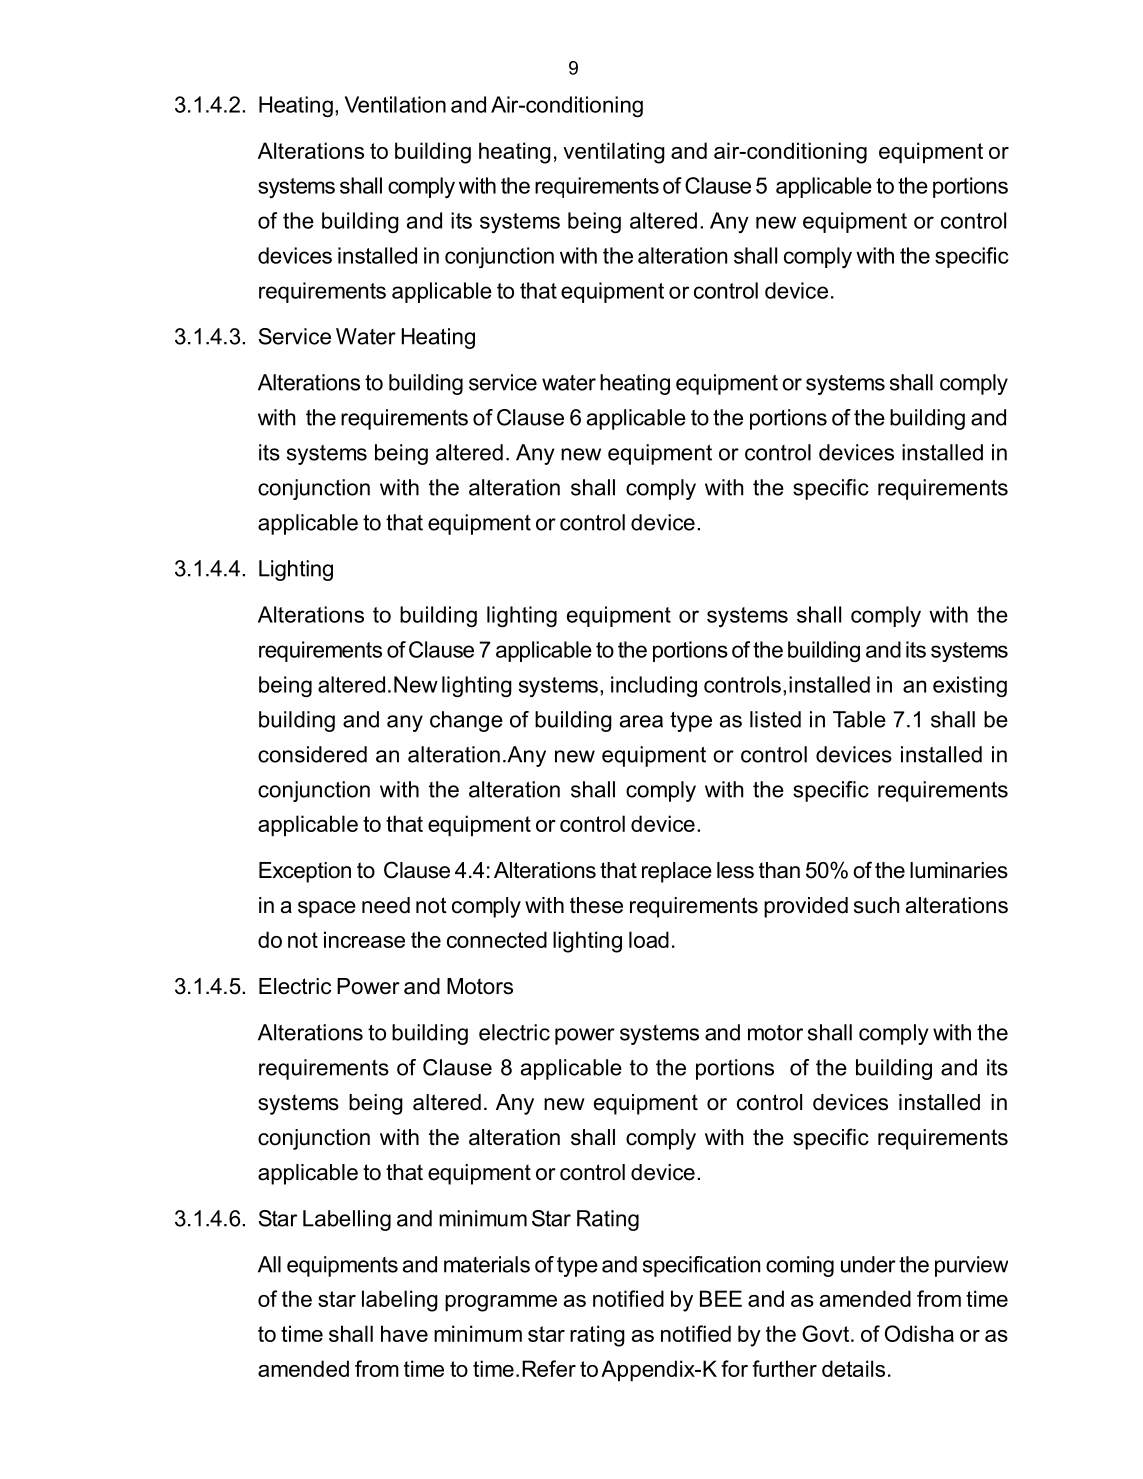 The height and width of the screenshot is (1479, 1143). What do you see at coordinates (404, 1333) in the screenshot?
I see `have` at bounding box center [404, 1333].
